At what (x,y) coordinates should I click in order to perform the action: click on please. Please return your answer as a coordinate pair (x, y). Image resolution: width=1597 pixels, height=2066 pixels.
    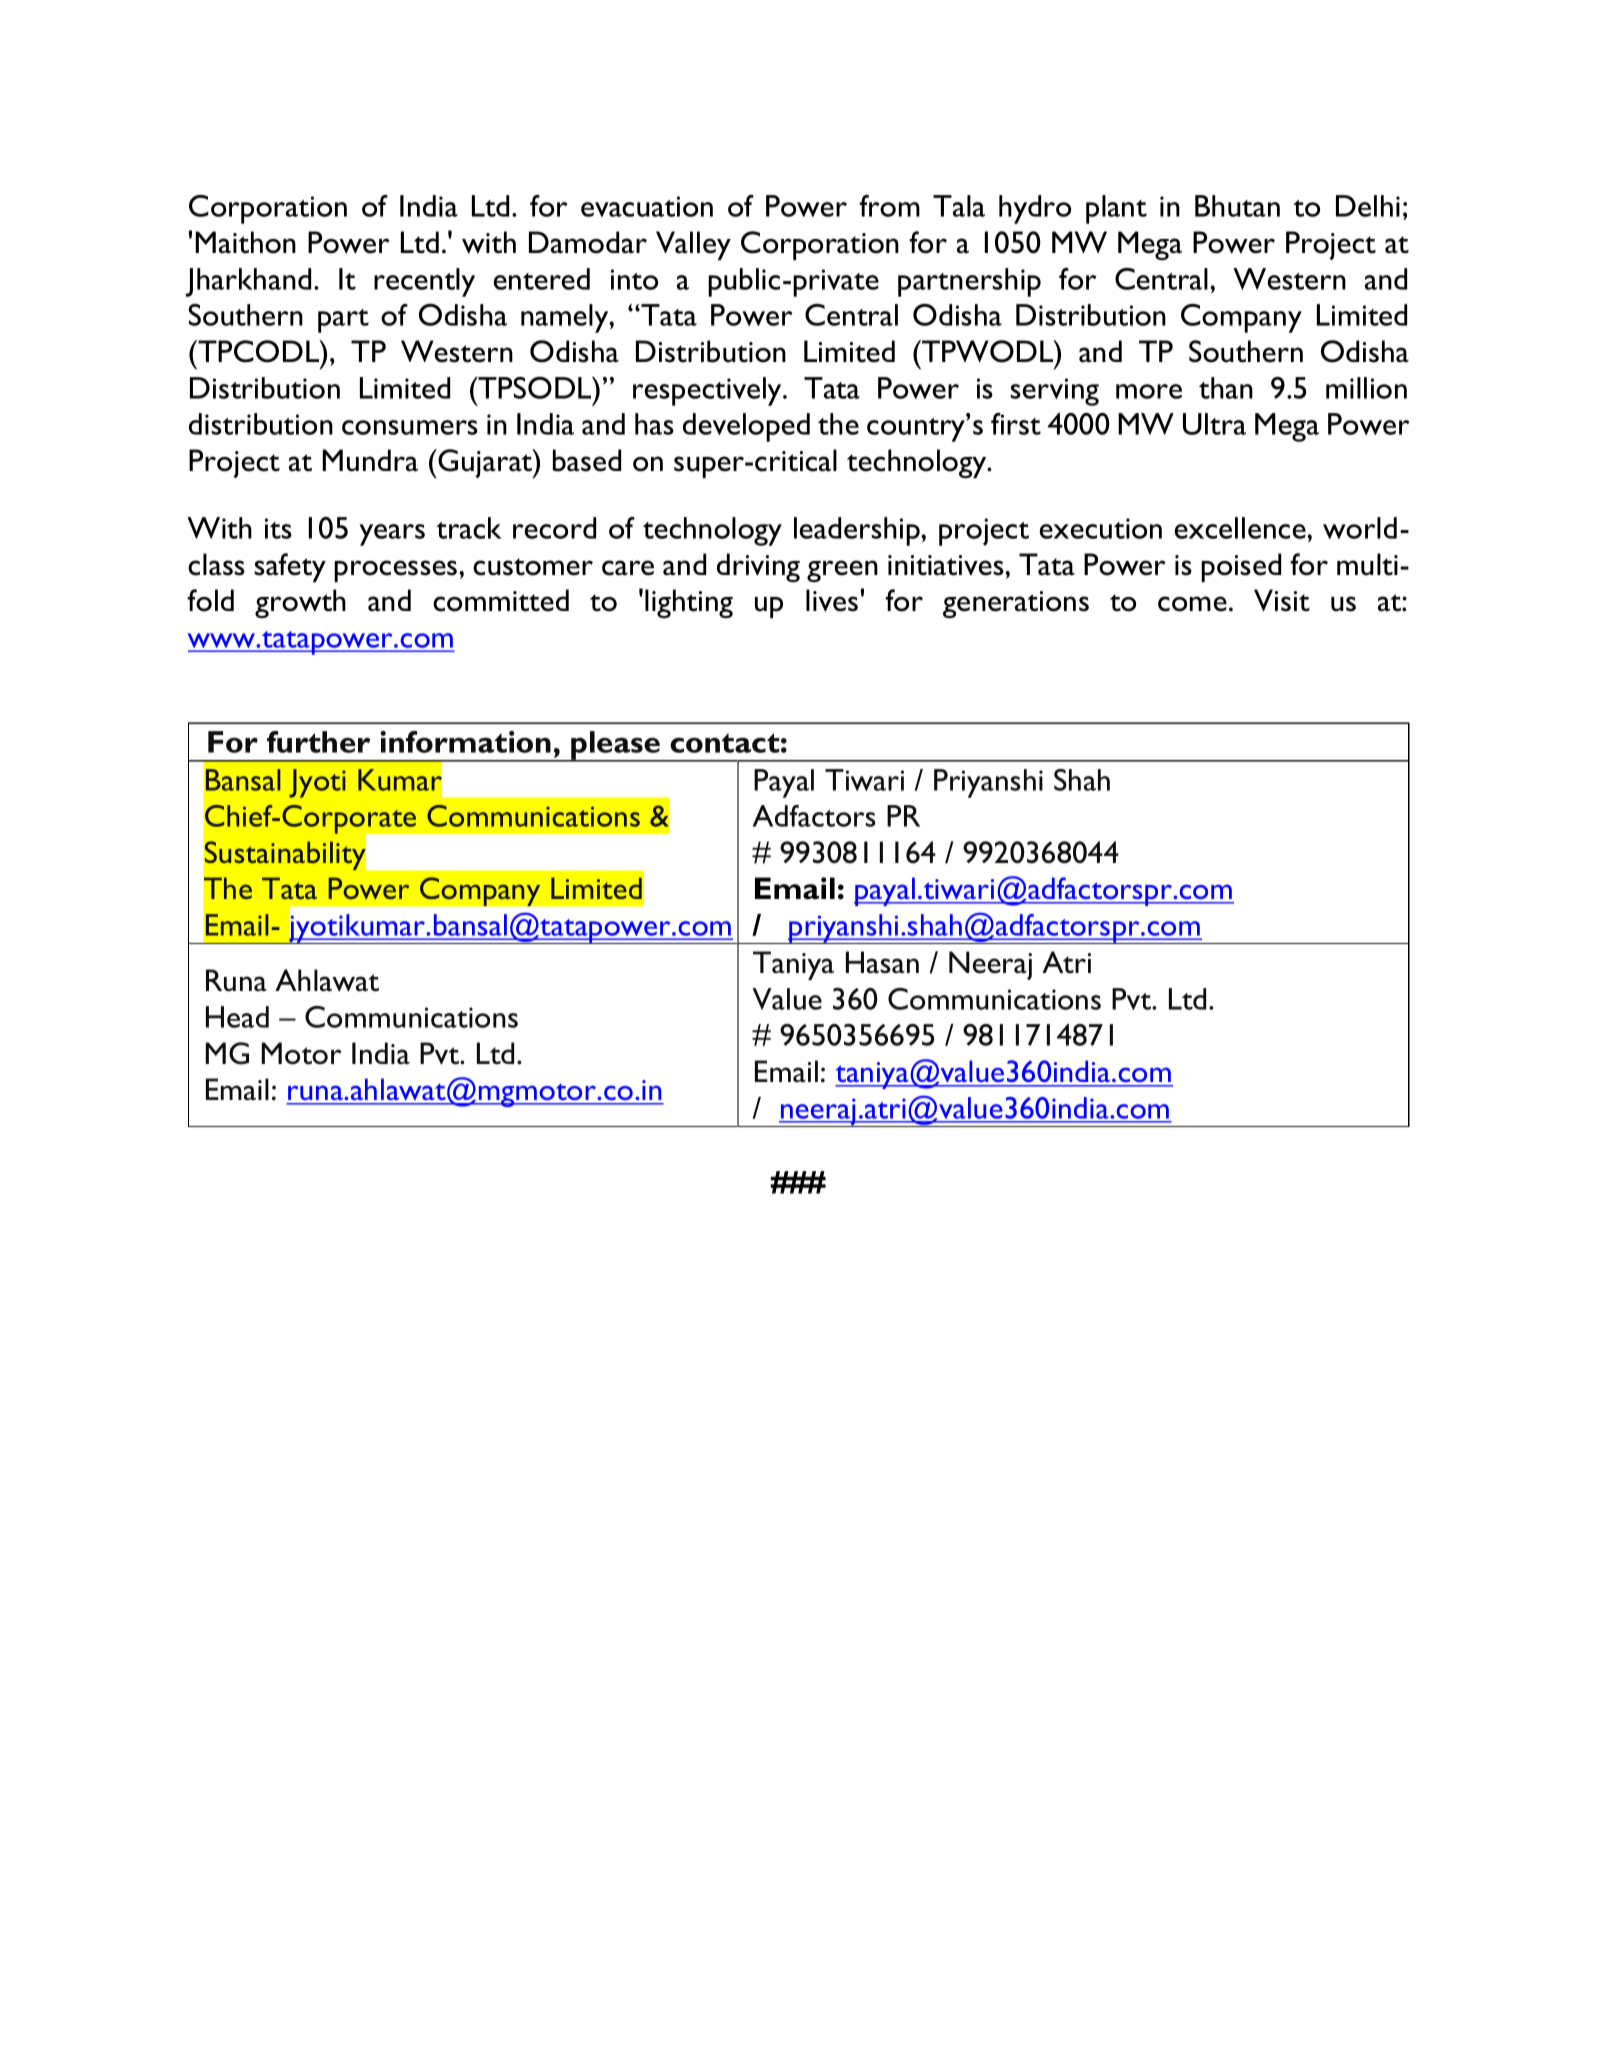
    Looking at the image, I should click on (615, 746).
